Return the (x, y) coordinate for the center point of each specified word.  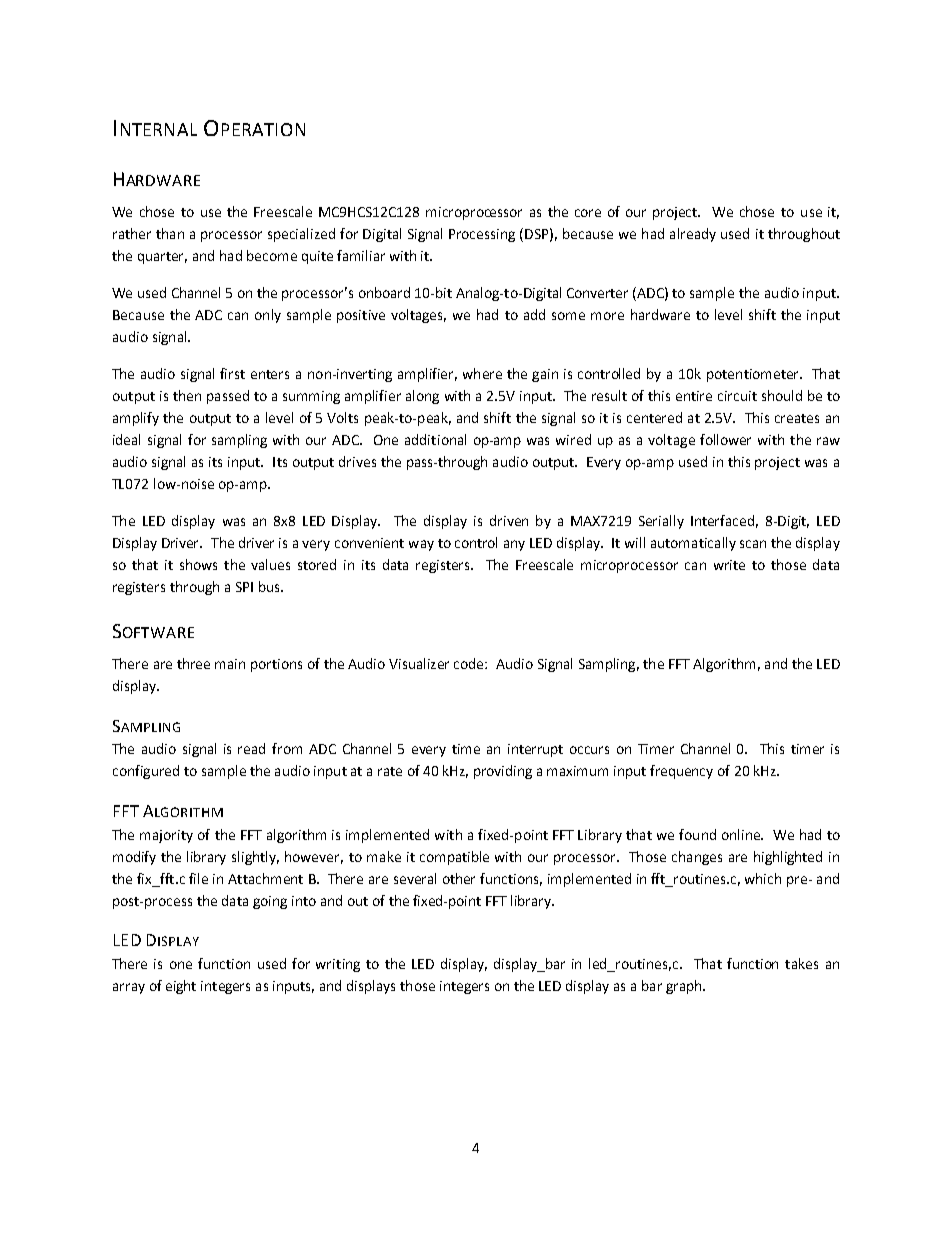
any (514, 545)
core (588, 213)
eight (181, 987)
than (170, 233)
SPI (244, 587)
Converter (597, 293)
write (729, 565)
